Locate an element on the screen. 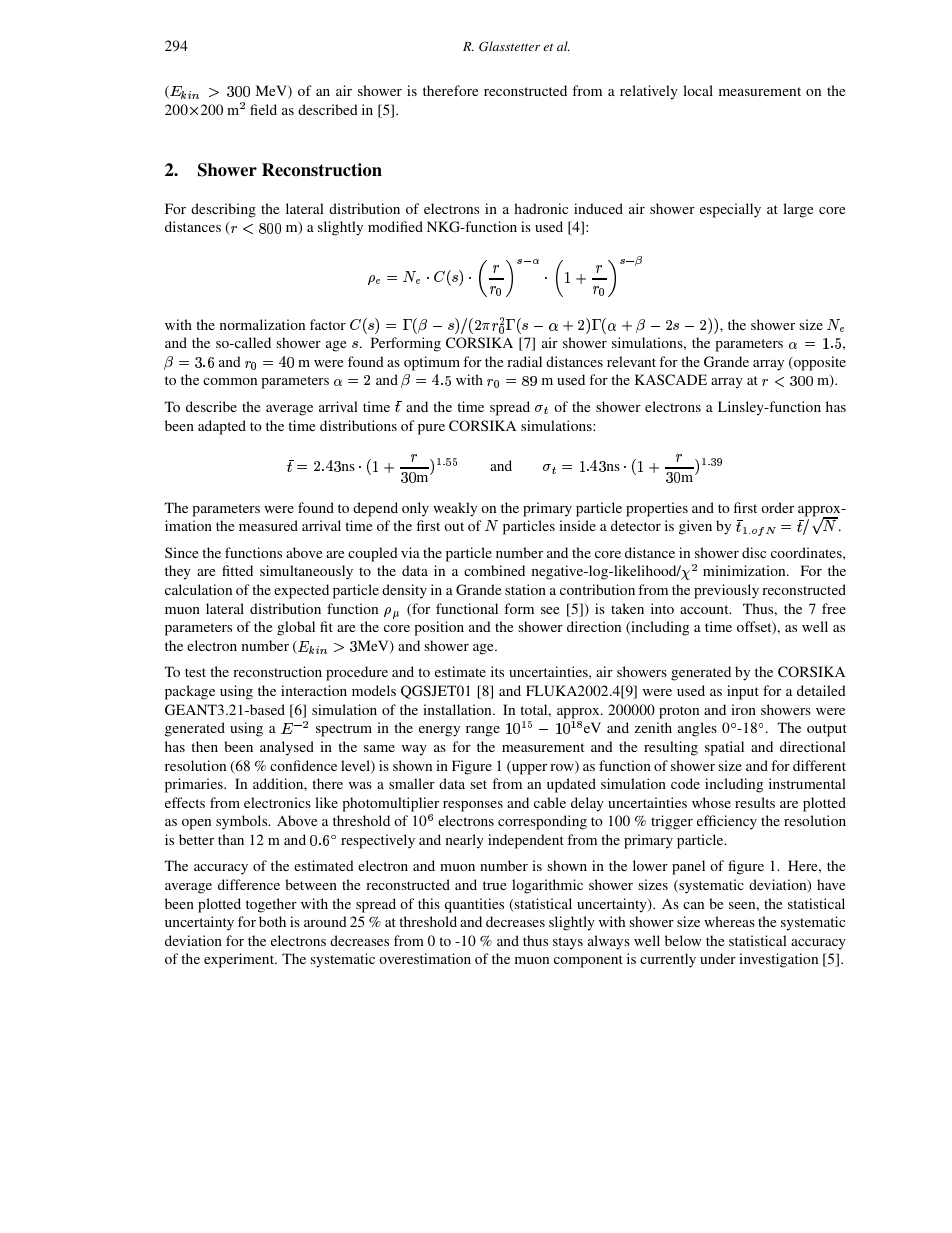 The image size is (952, 1233). weakly is located at coordinates (455, 509).
